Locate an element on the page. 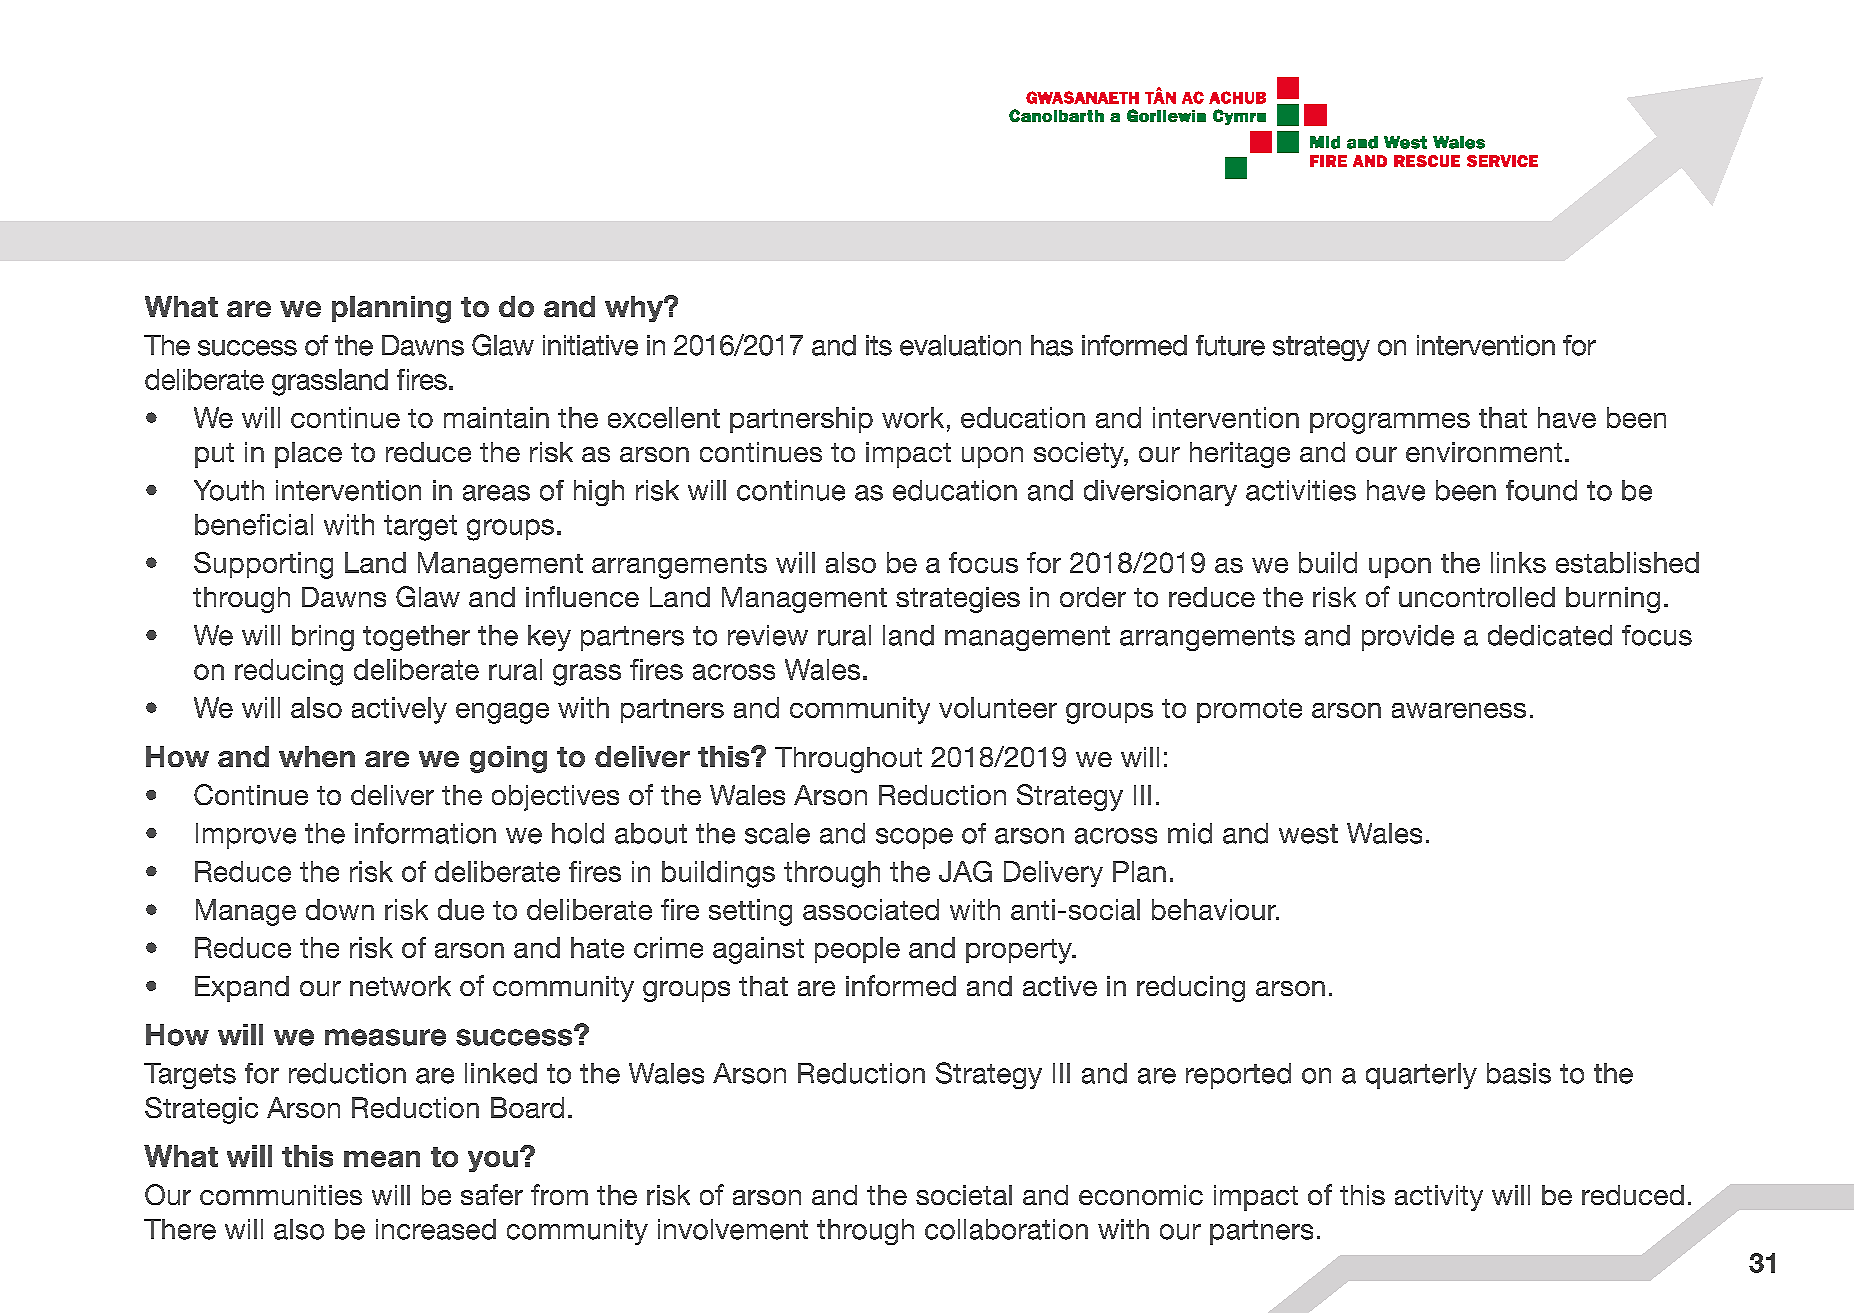 Image resolution: width=1854 pixels, height=1313 pixels. initiative is located at coordinates (590, 345).
